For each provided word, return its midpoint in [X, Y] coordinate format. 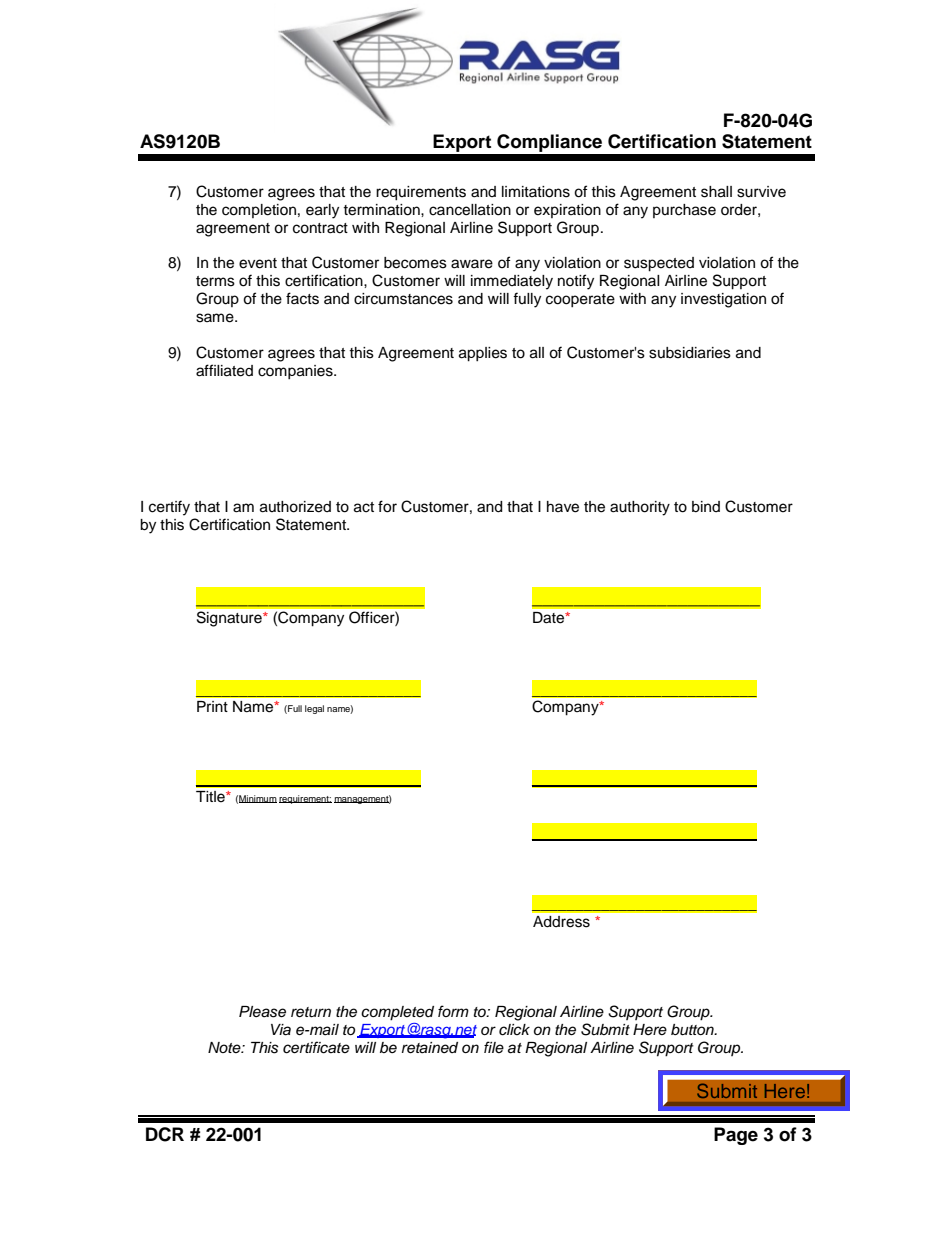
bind [706, 507]
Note [225, 1047]
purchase [684, 211]
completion [259, 211]
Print [212, 706]
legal [314, 709]
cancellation [470, 210]
